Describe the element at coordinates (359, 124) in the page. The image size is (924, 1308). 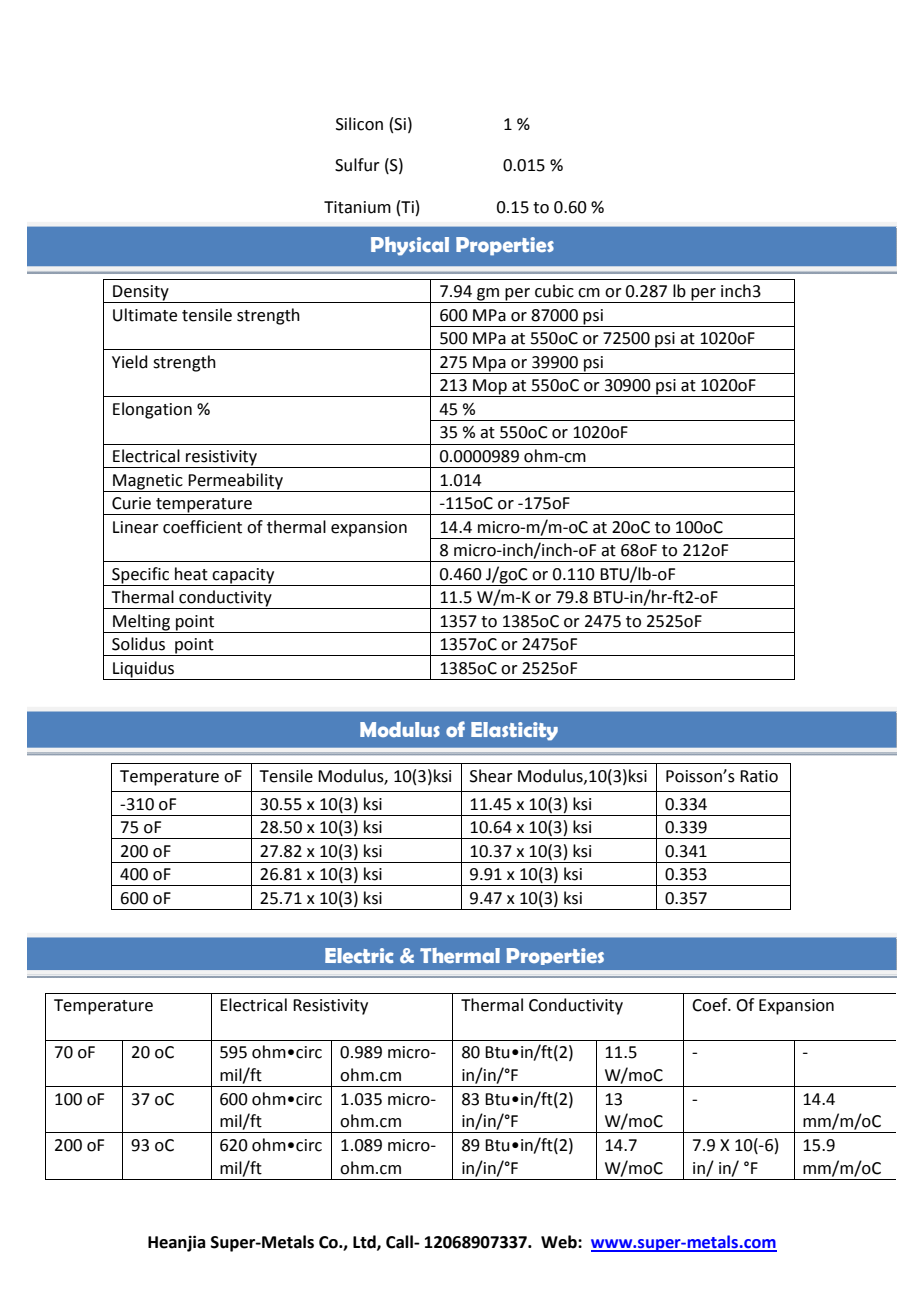
I see `Silicon` at that location.
